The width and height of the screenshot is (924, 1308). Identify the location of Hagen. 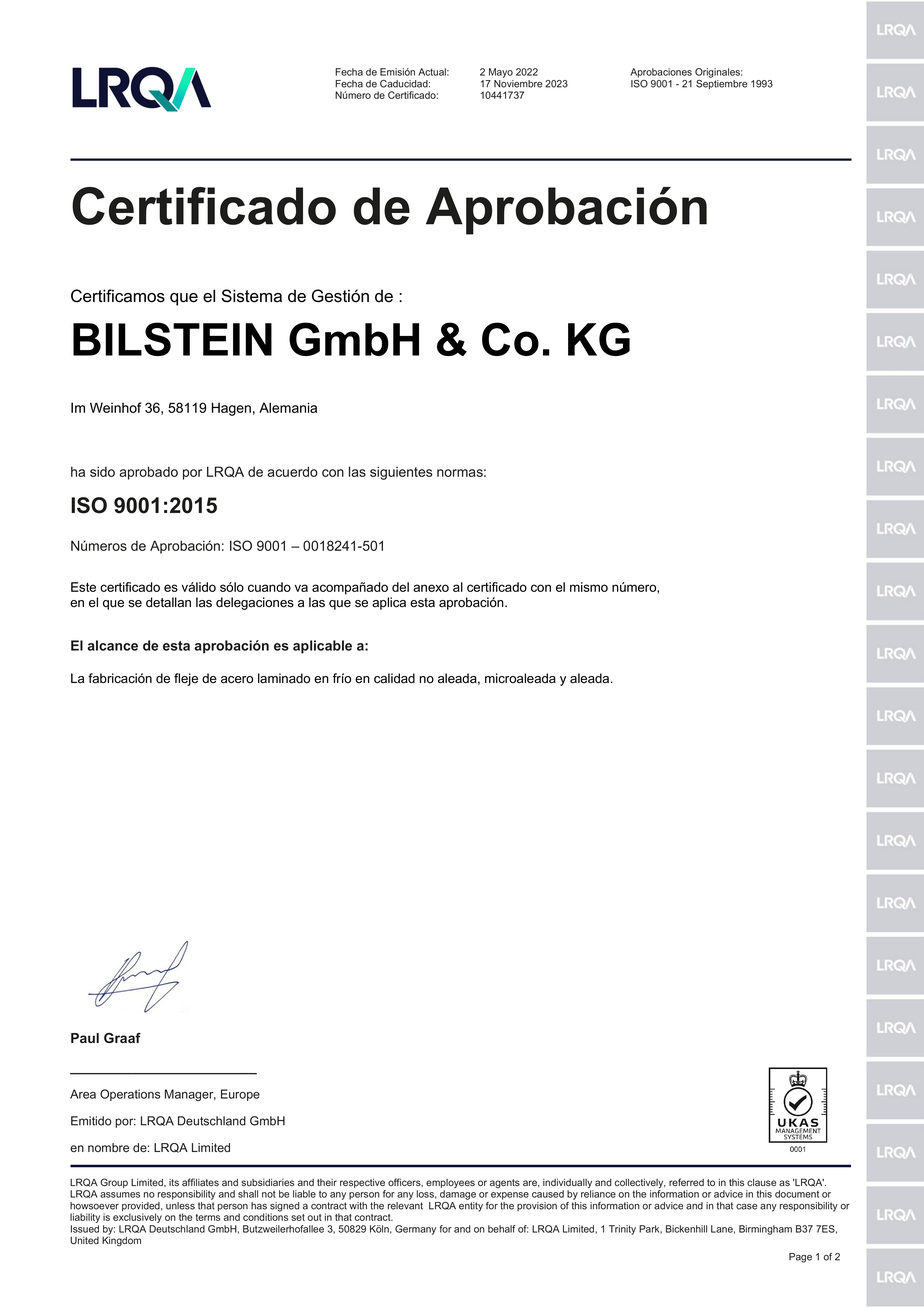
(231, 409).
